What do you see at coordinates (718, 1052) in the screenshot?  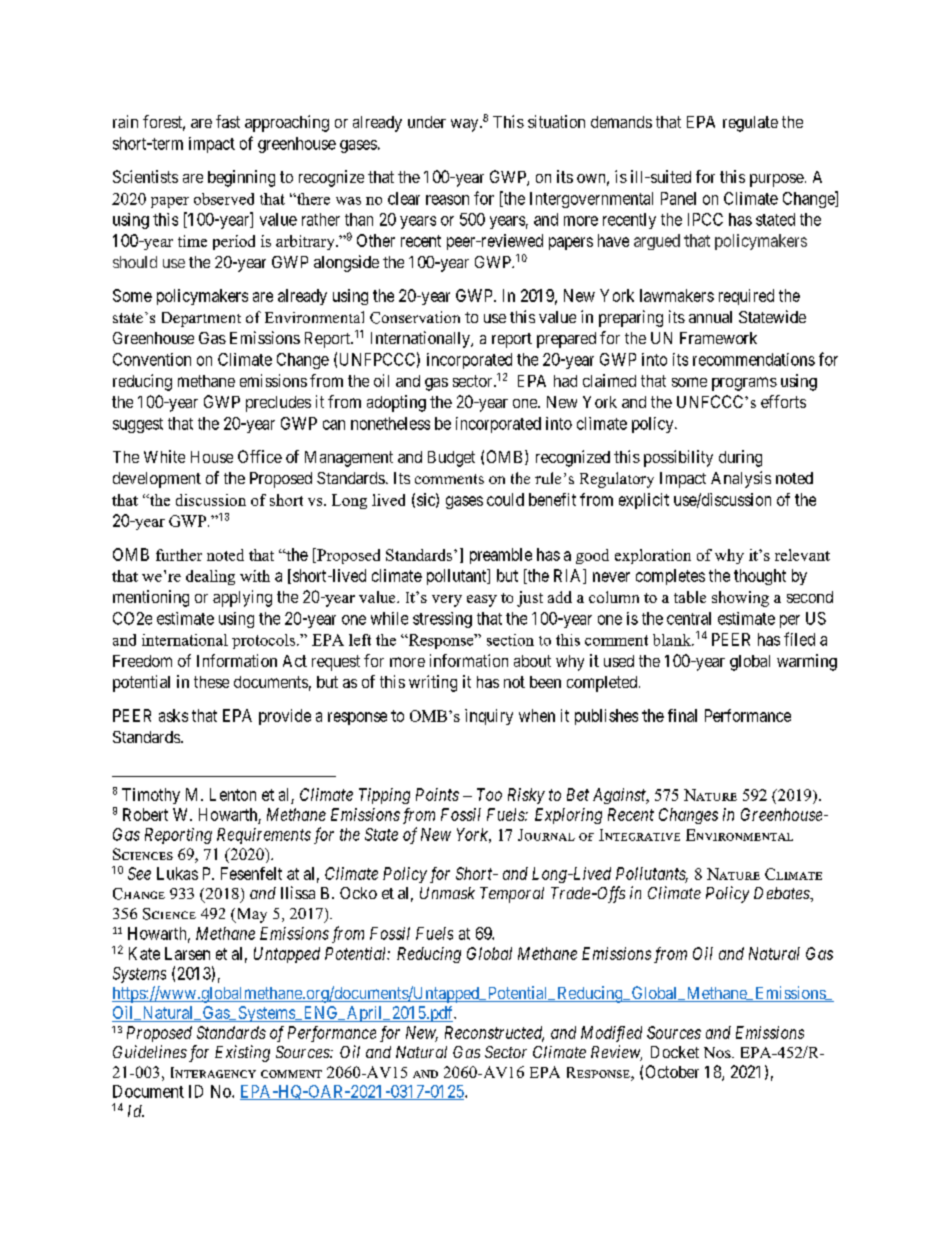 I see `Nos` at bounding box center [718, 1052].
